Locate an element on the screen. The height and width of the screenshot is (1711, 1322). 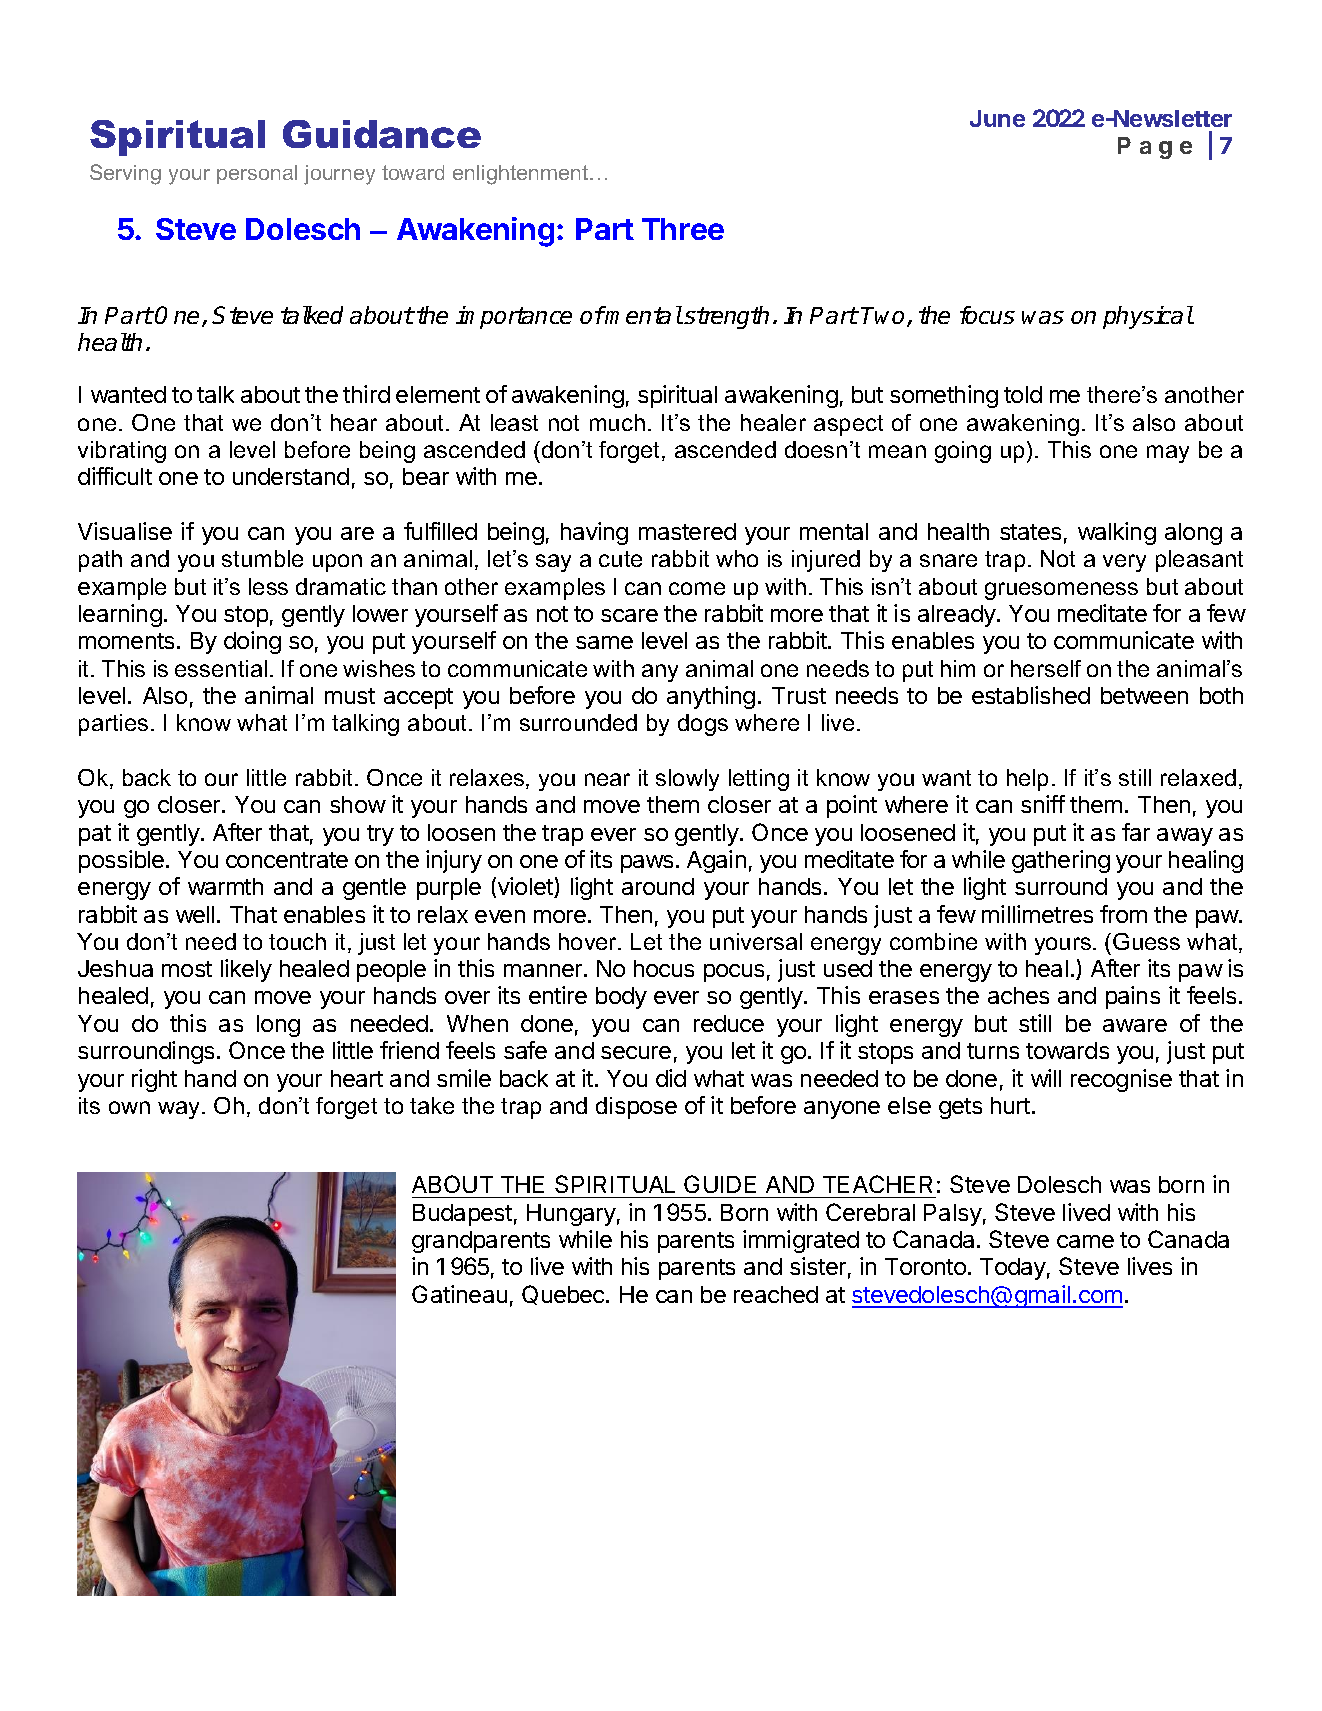
from is located at coordinates (1123, 914).
